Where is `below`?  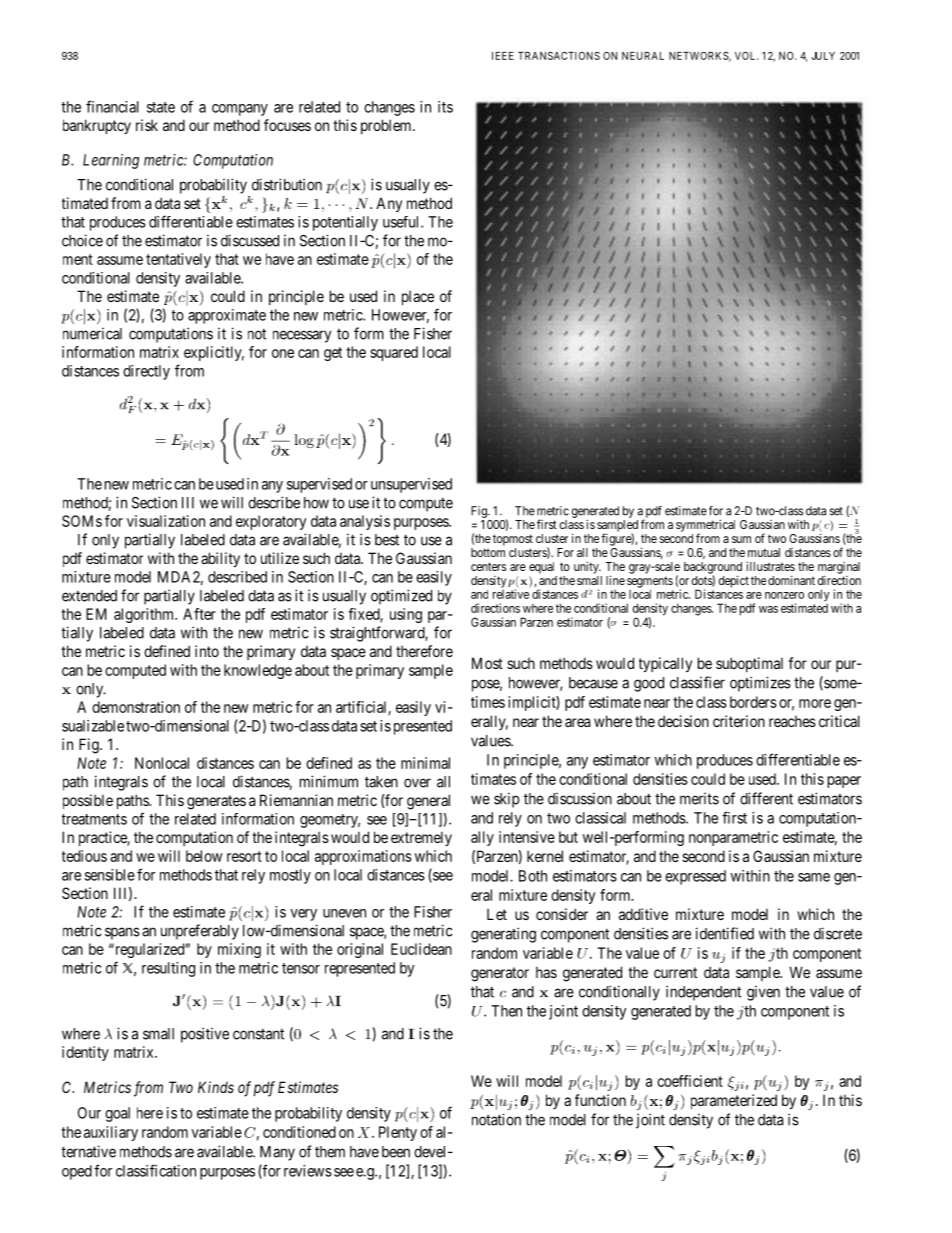
below is located at coordinates (204, 856).
